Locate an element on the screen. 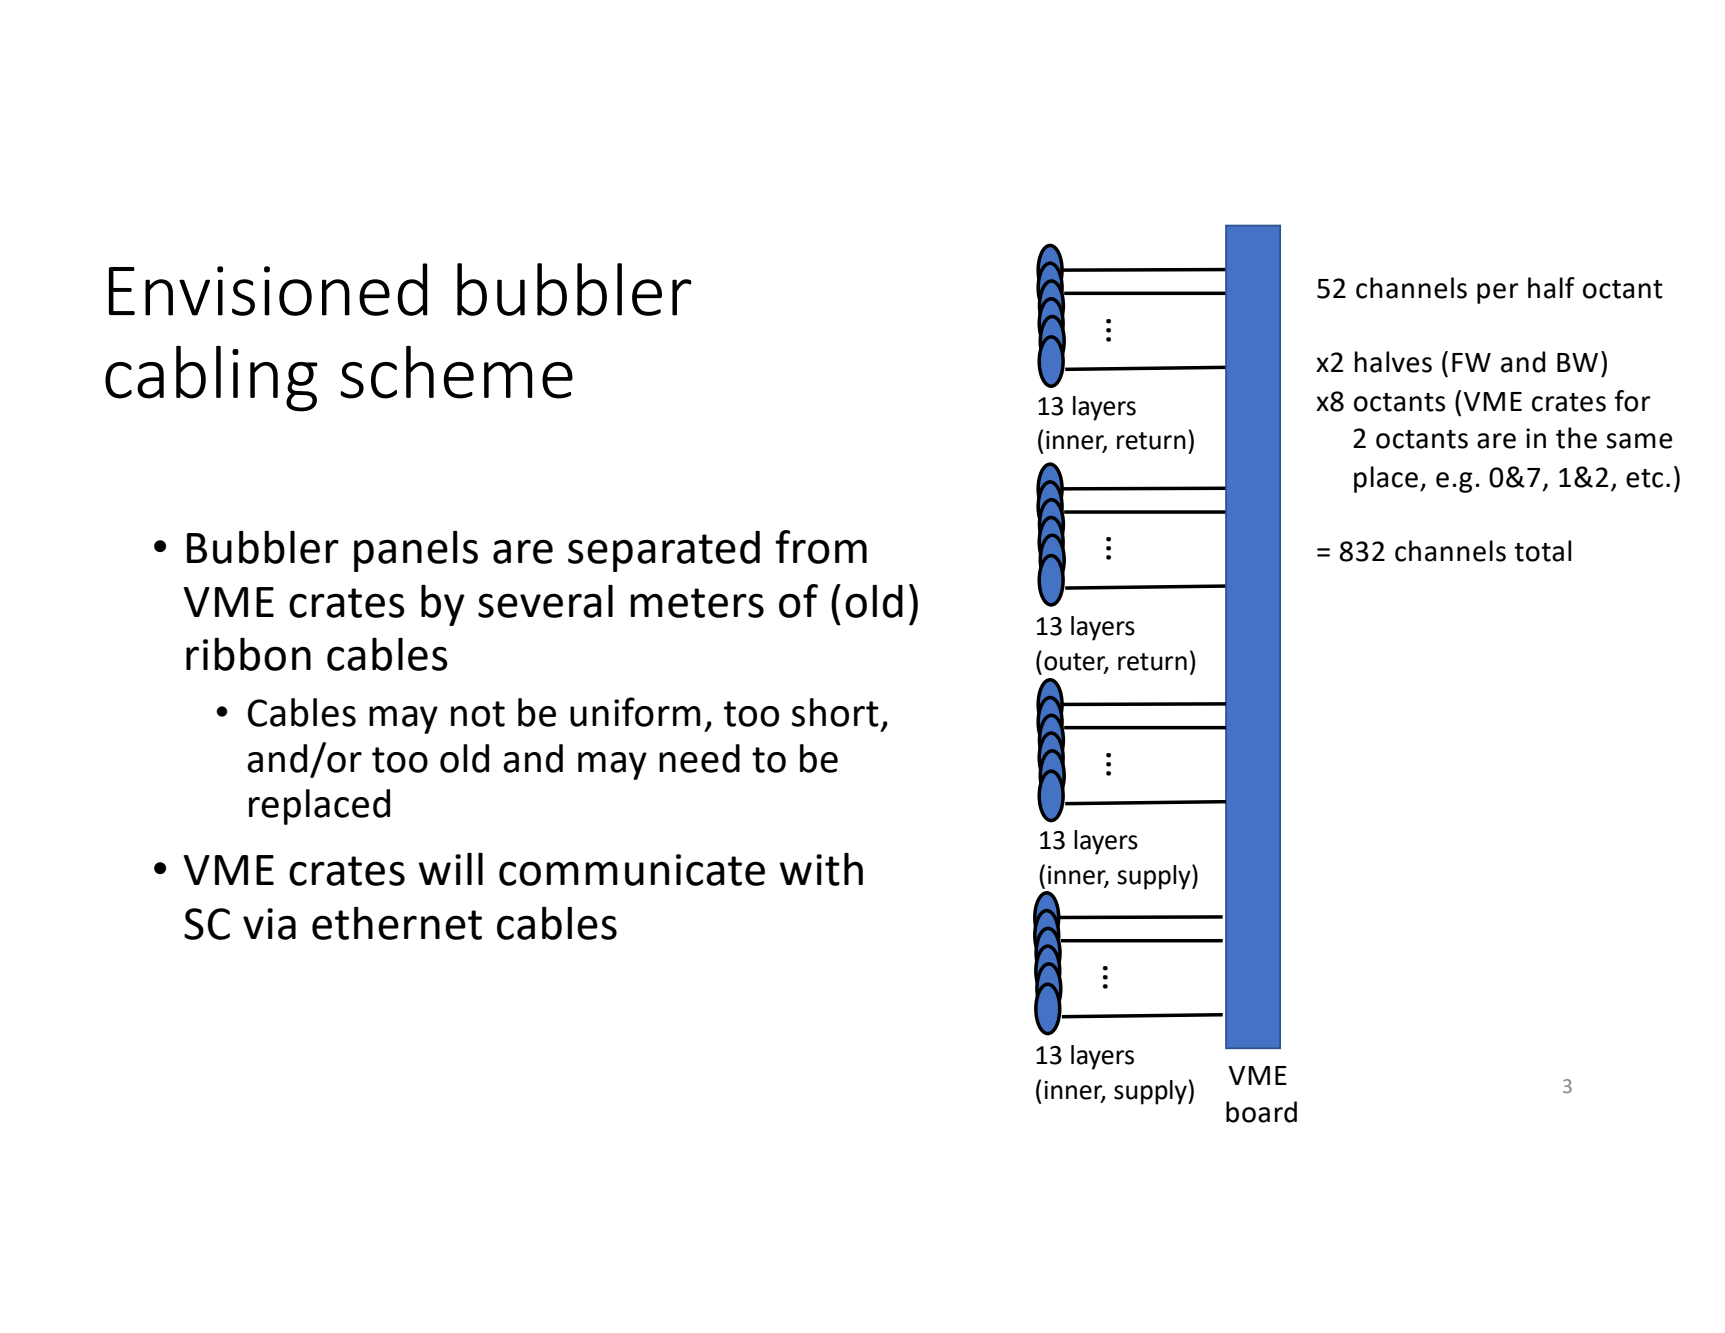 The image size is (1725, 1333). per is located at coordinates (1498, 293).
